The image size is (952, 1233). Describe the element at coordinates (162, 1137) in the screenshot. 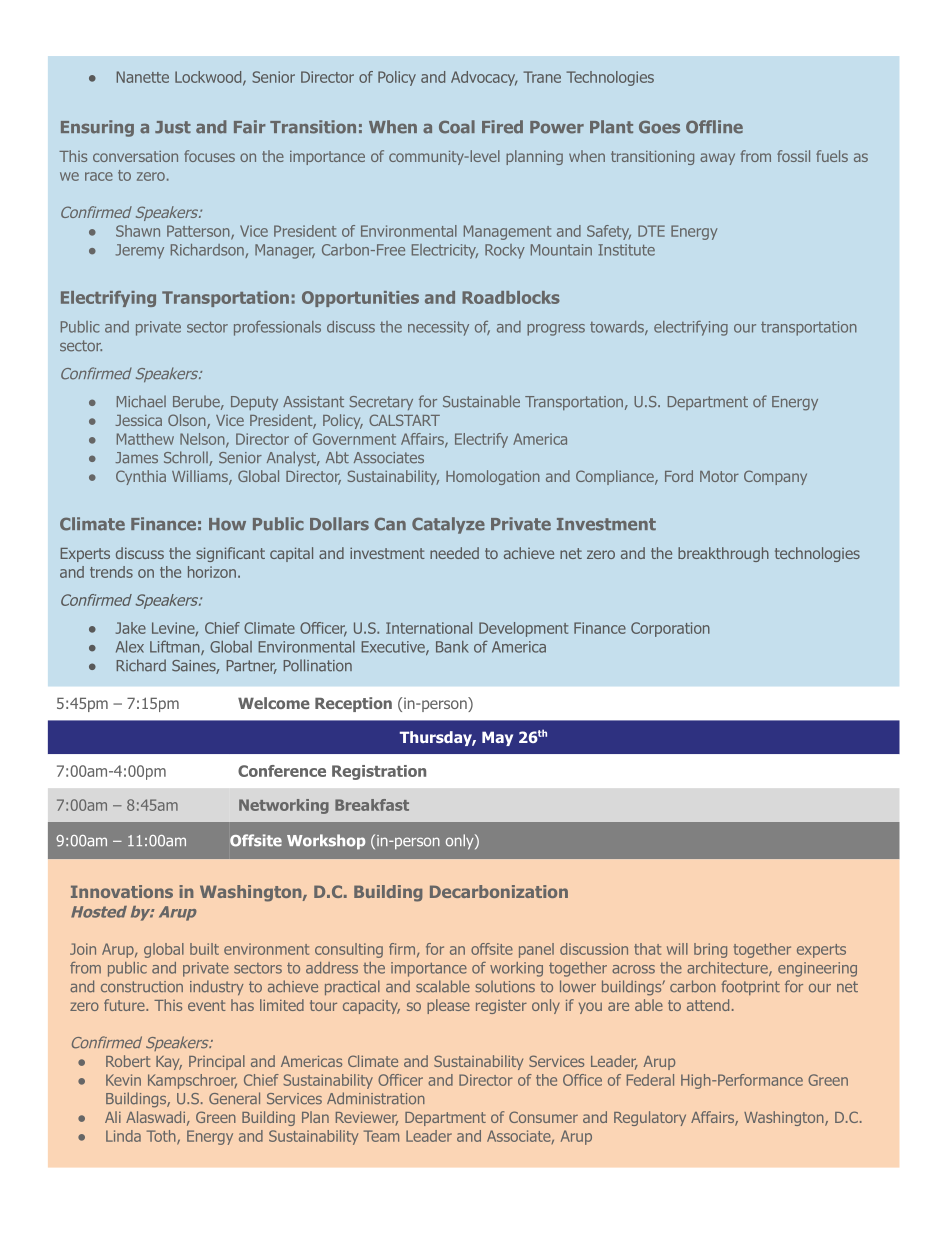

I see `Toth` at that location.
